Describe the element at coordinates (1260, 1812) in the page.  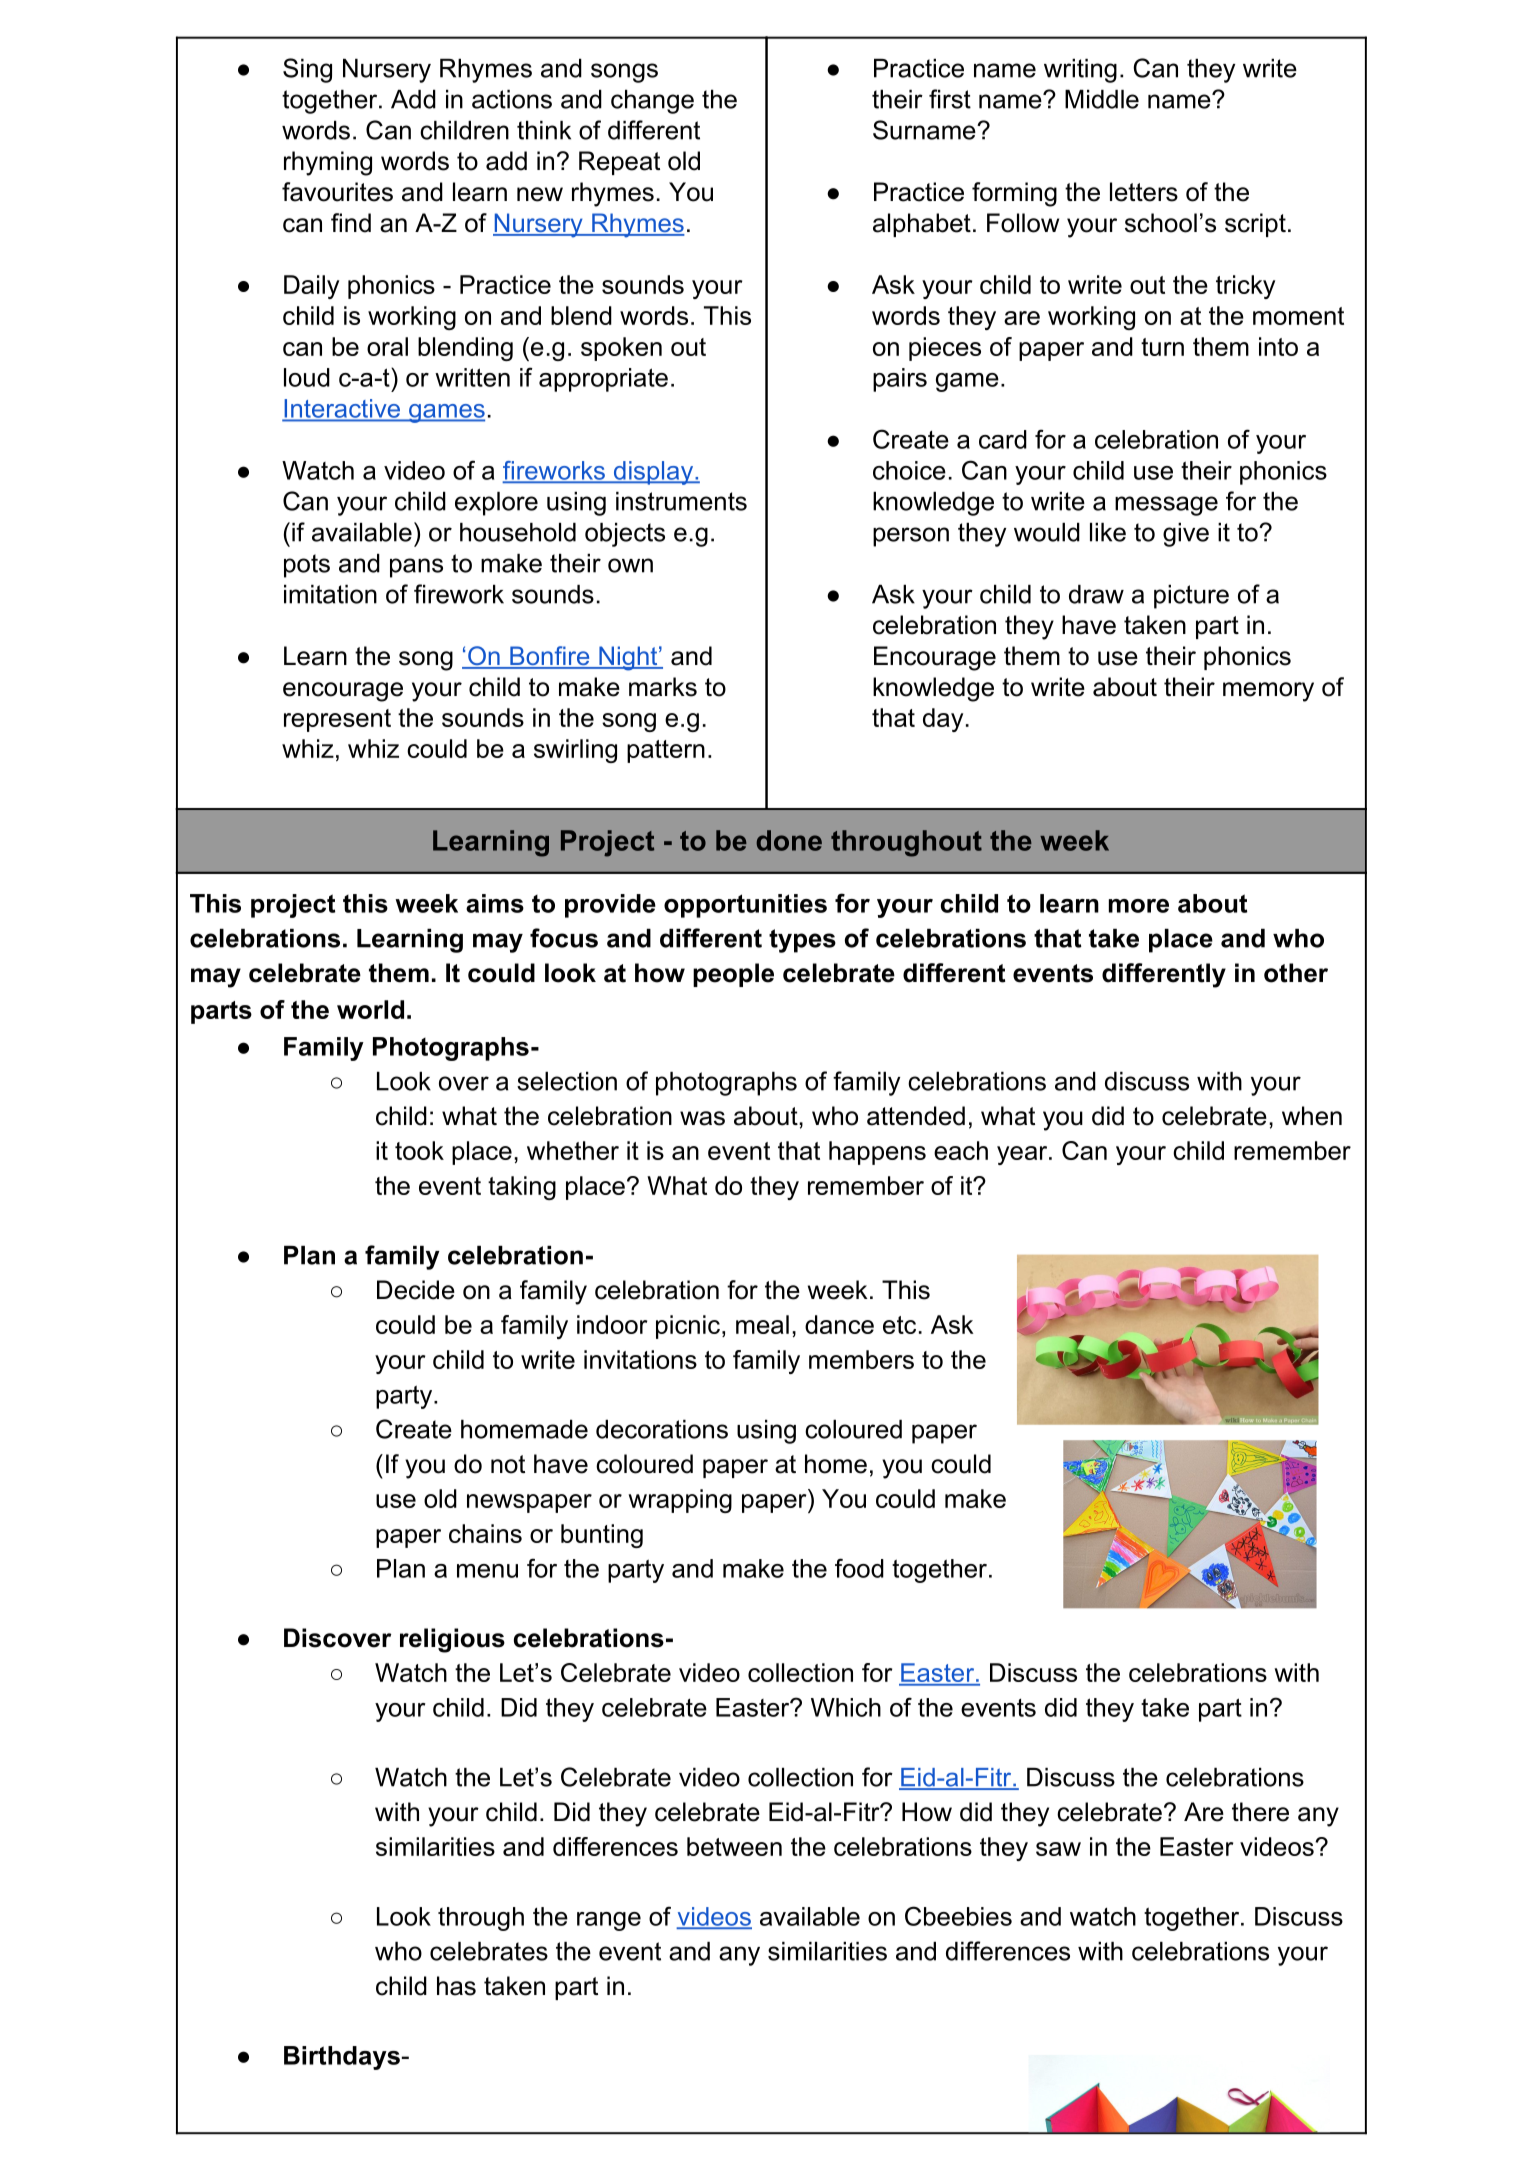
I see `there` at that location.
